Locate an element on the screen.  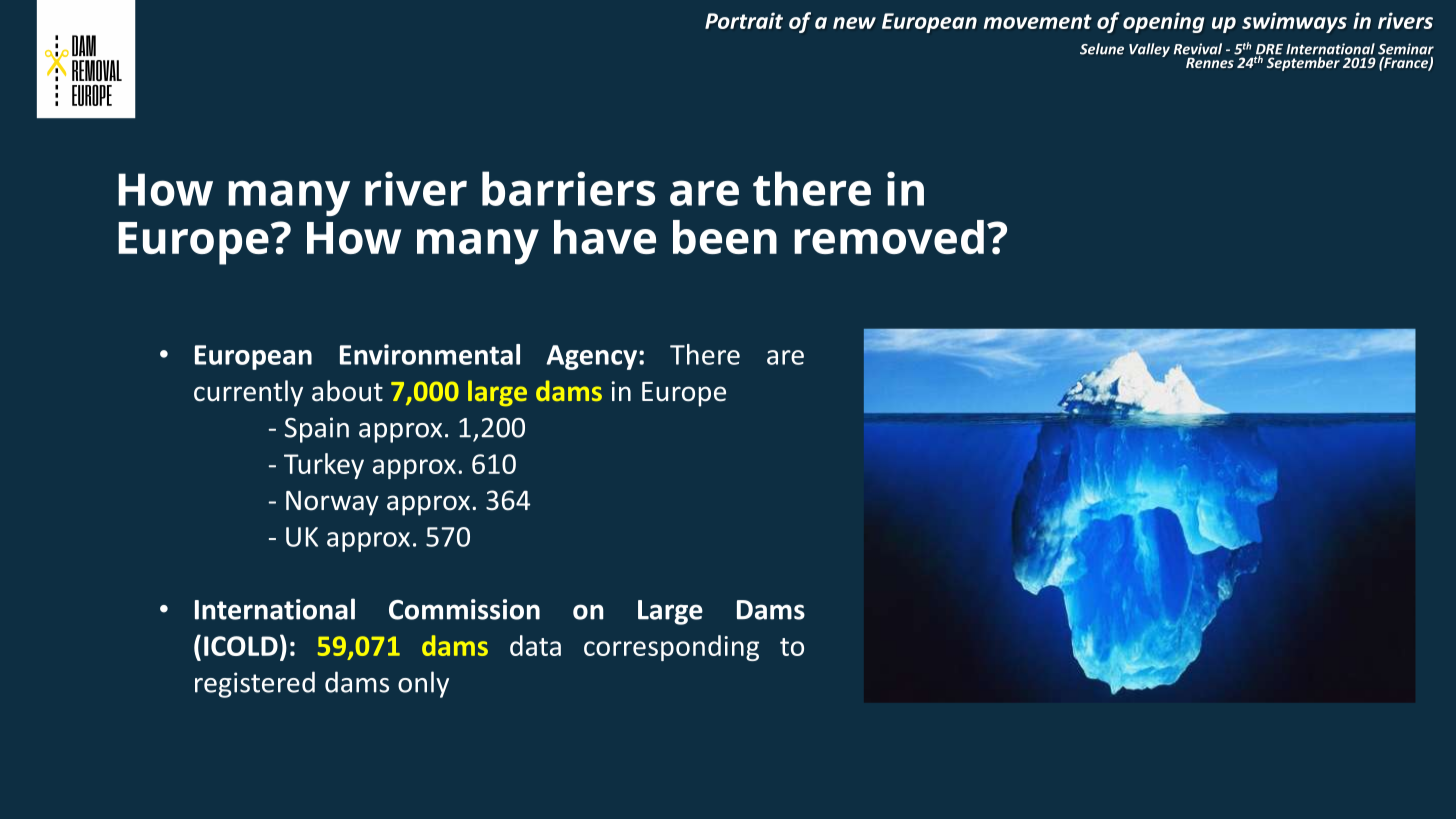
only is located at coordinates (423, 684).
